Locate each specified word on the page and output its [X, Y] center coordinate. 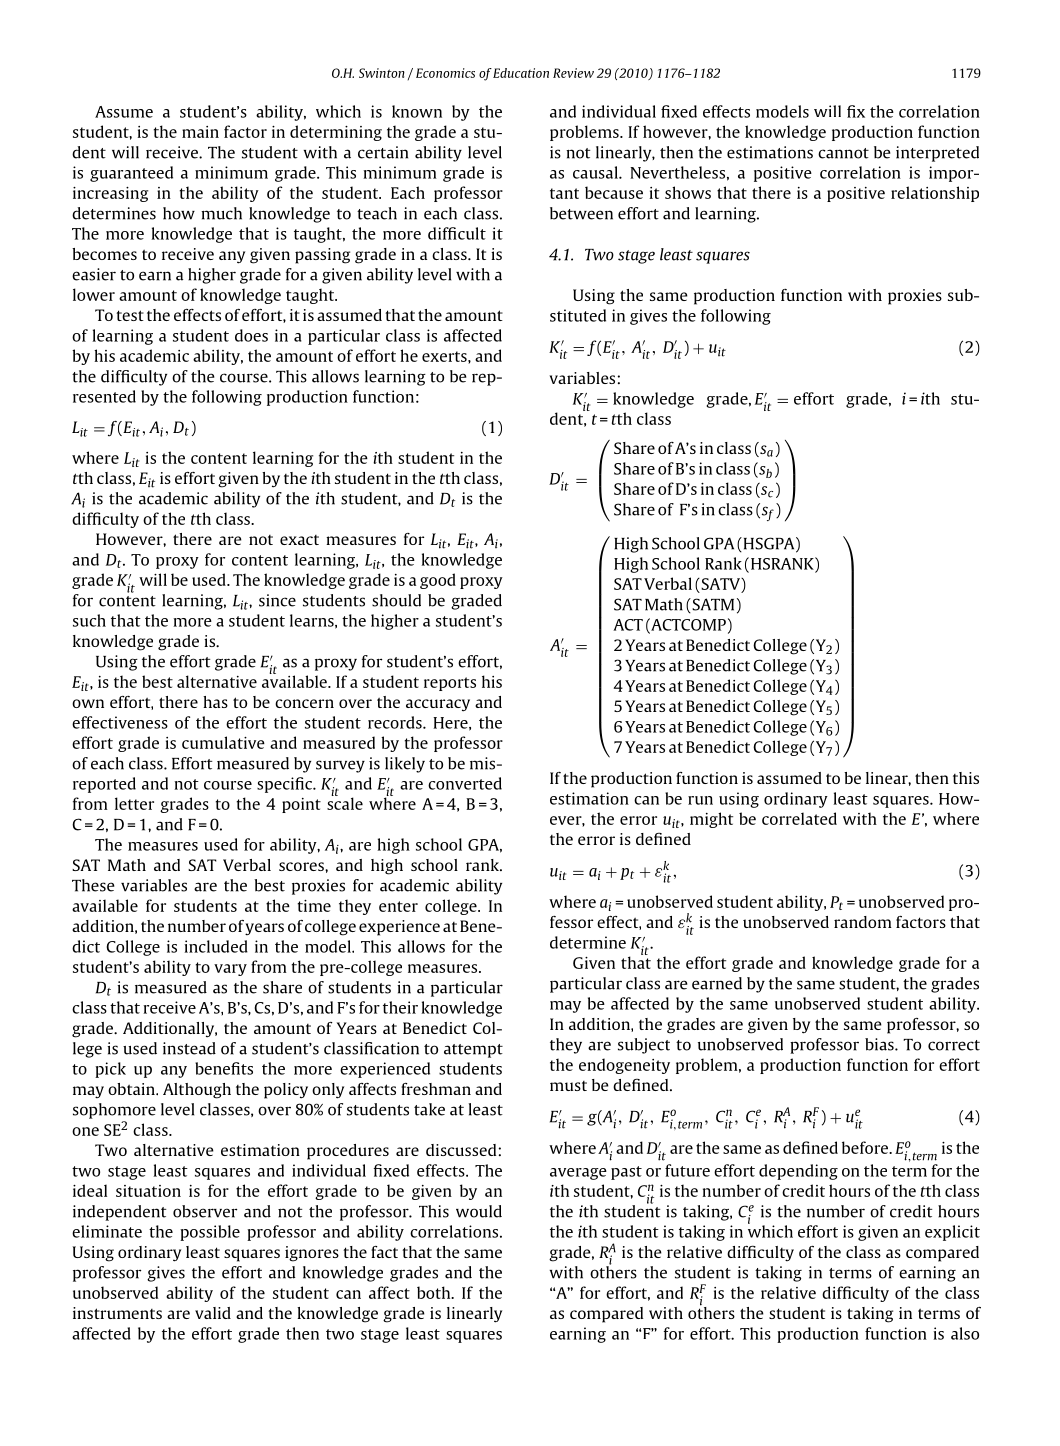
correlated [799, 818]
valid [213, 1313]
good [438, 581]
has [215, 702]
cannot [843, 153]
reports [450, 684]
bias [880, 1044]
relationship [935, 194]
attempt [473, 1051]
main [200, 132]
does [251, 335]
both [435, 1292]
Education [521, 73]
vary [230, 970]
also [965, 1333]
